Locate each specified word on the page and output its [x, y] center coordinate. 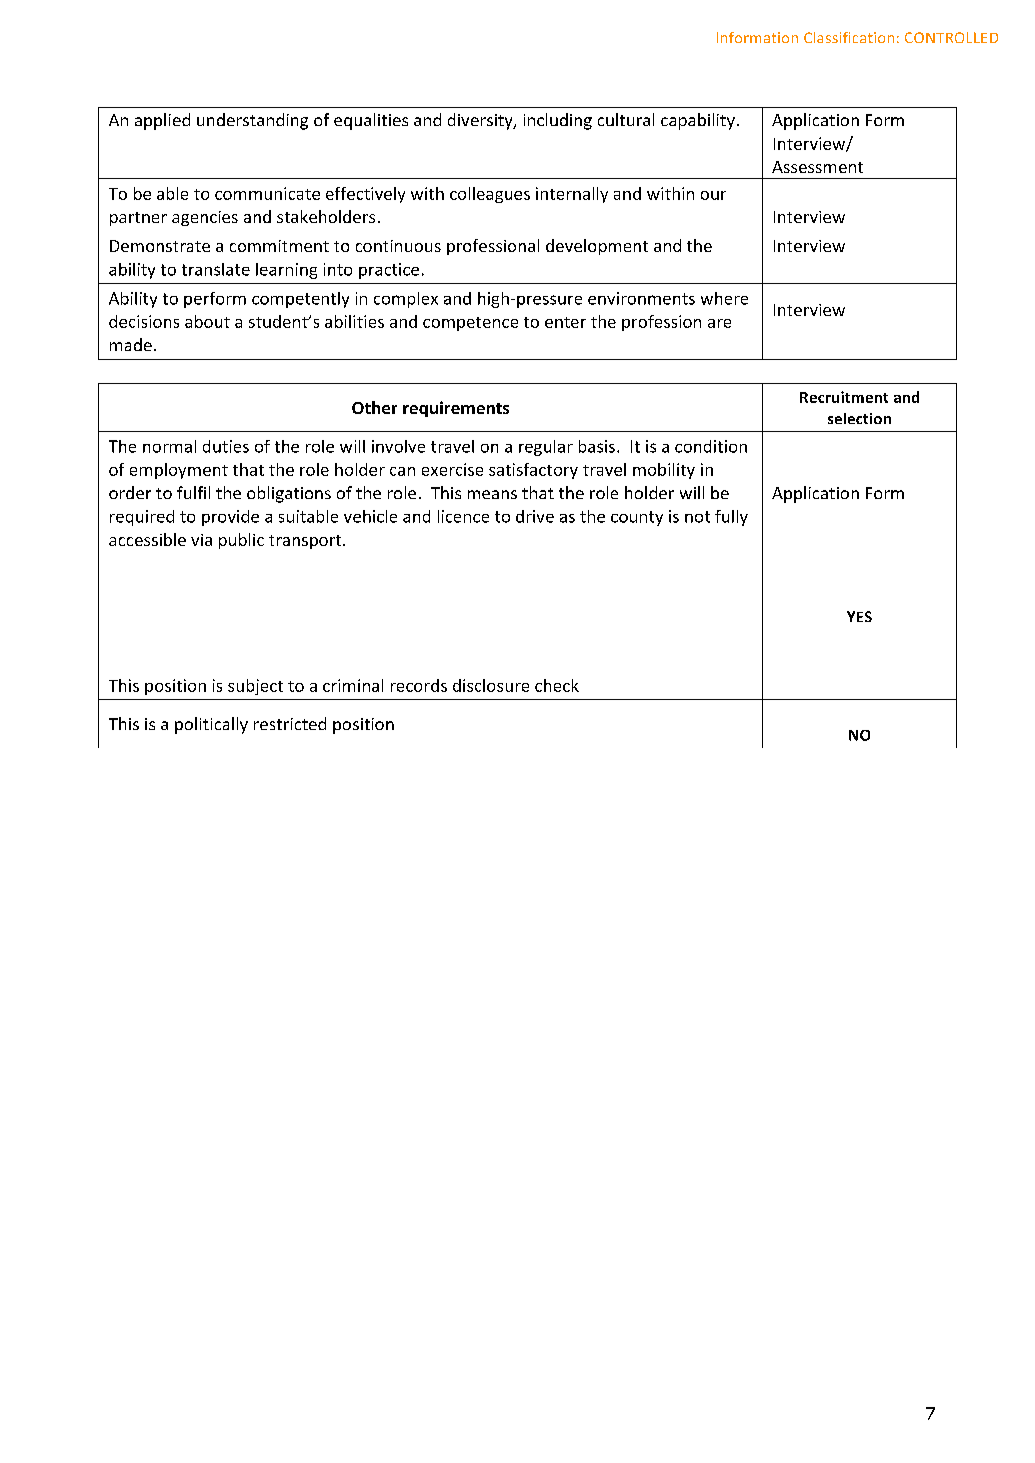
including [558, 121]
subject [255, 687]
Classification [849, 37]
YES [859, 616]
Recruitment [844, 397]
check [557, 685]
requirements [456, 409]
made [131, 344]
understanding [252, 121]
